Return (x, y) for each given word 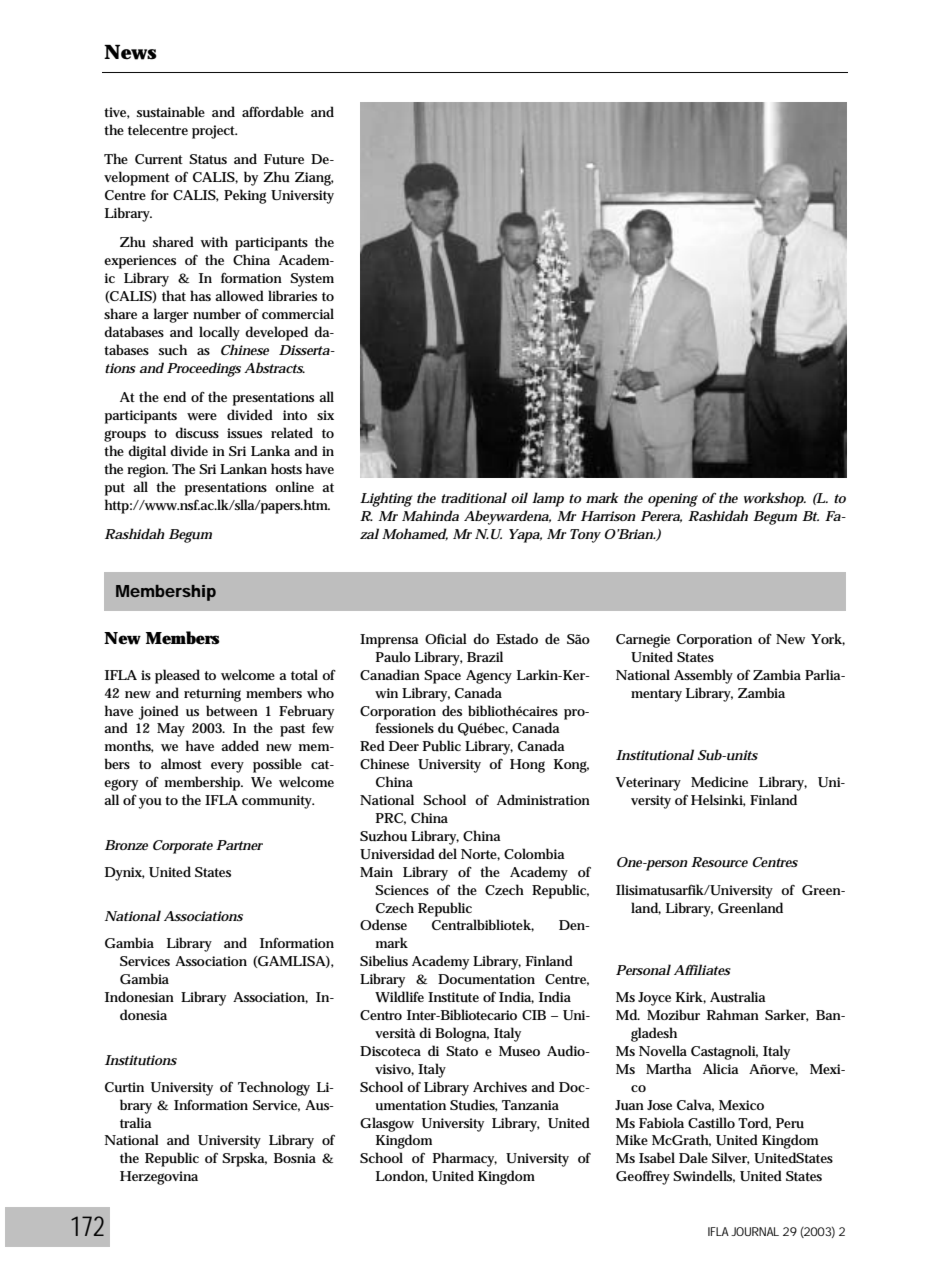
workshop (775, 499)
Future (284, 159)
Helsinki (718, 800)
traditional (474, 497)
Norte (480, 855)
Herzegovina (159, 1178)
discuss (197, 432)
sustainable (171, 111)
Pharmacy (465, 1159)
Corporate (183, 847)
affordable (273, 111)
